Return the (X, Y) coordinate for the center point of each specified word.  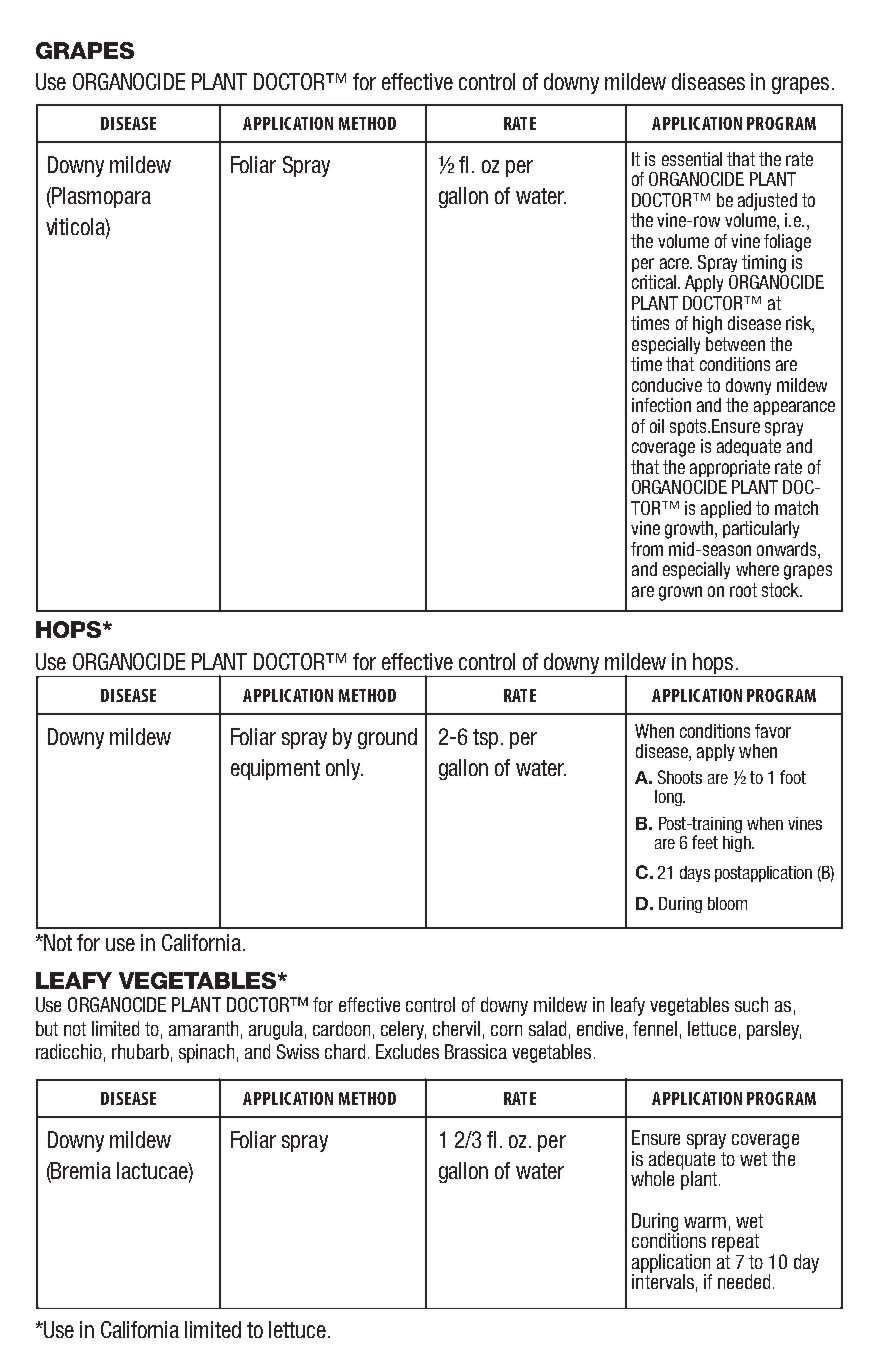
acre (675, 263)
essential (692, 159)
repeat (735, 1243)
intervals (663, 1280)
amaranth (203, 1028)
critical (656, 282)
